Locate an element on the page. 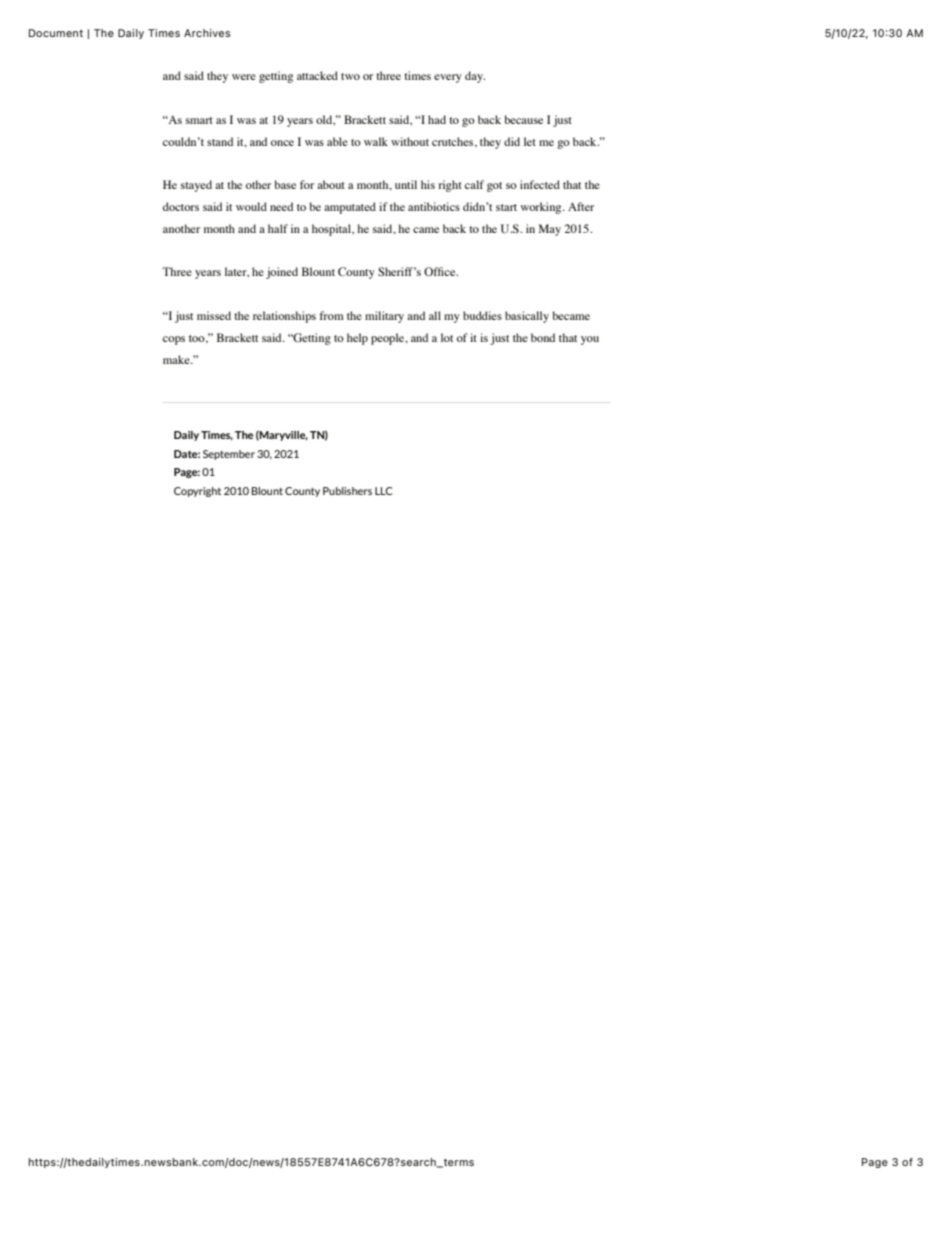 The width and height of the page is (952, 1233). September is located at coordinates (229, 455).
